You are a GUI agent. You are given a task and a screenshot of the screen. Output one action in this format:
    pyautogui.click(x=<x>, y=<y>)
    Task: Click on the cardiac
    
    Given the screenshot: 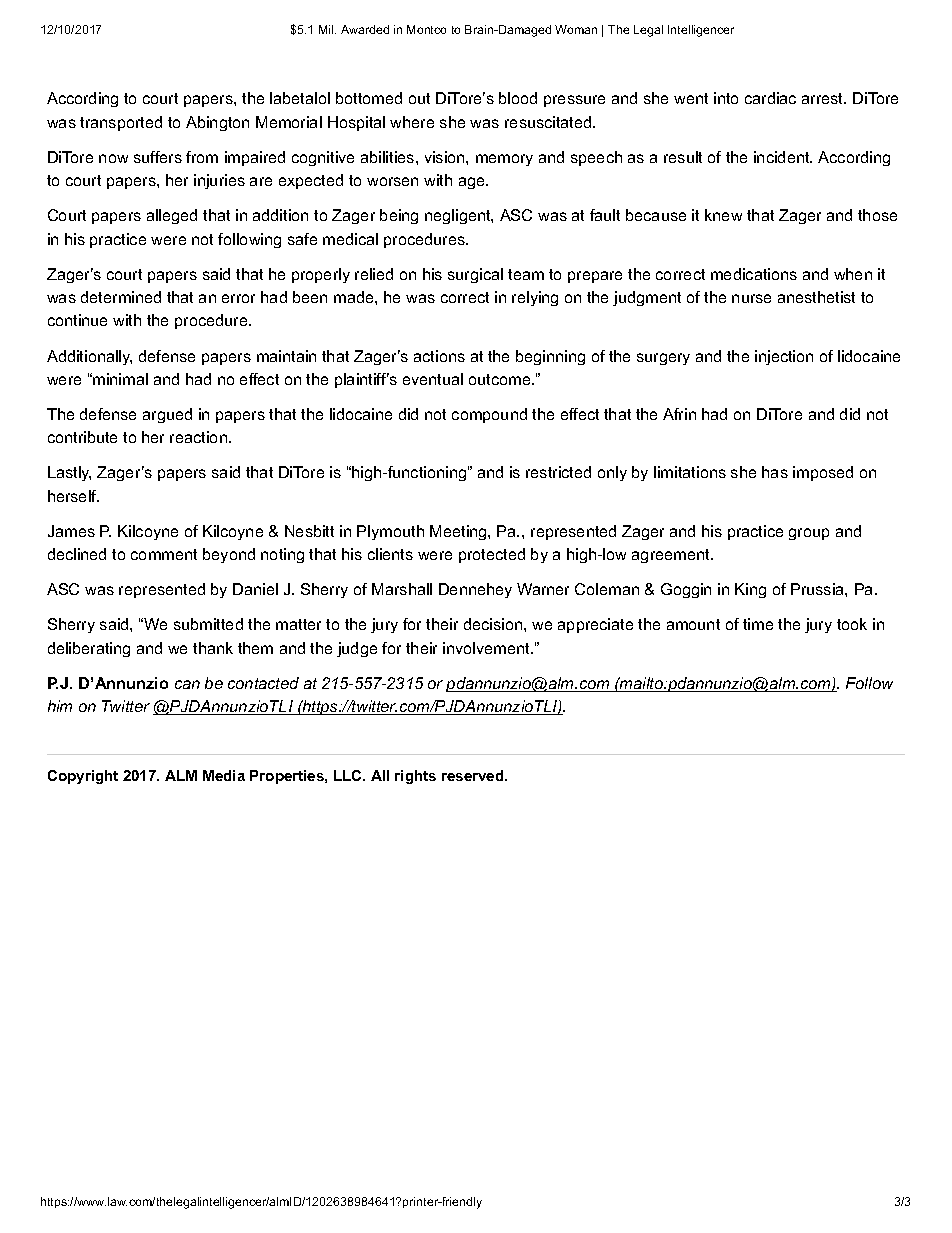 What is the action you would take?
    pyautogui.click(x=770, y=98)
